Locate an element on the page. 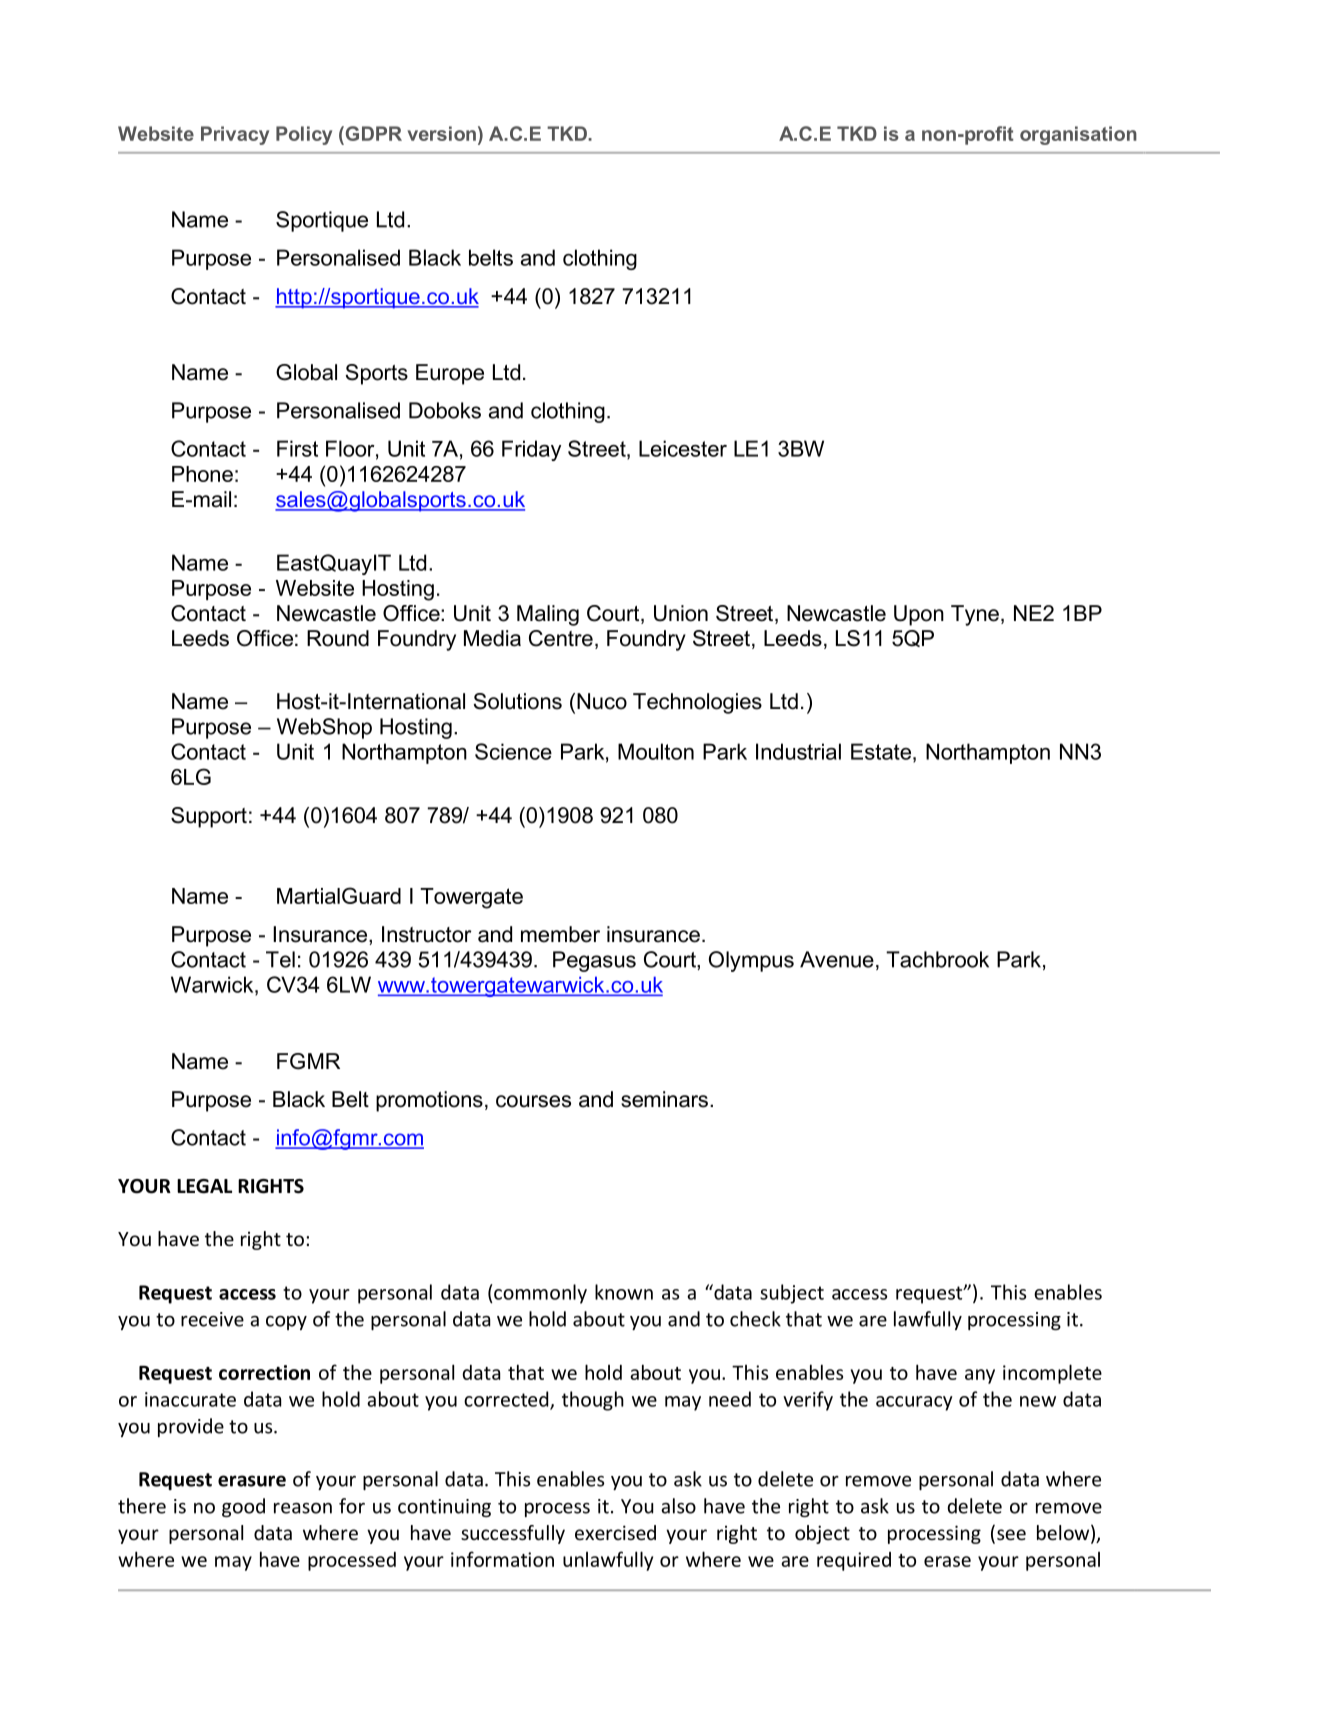  Privacy is located at coordinates (235, 135).
